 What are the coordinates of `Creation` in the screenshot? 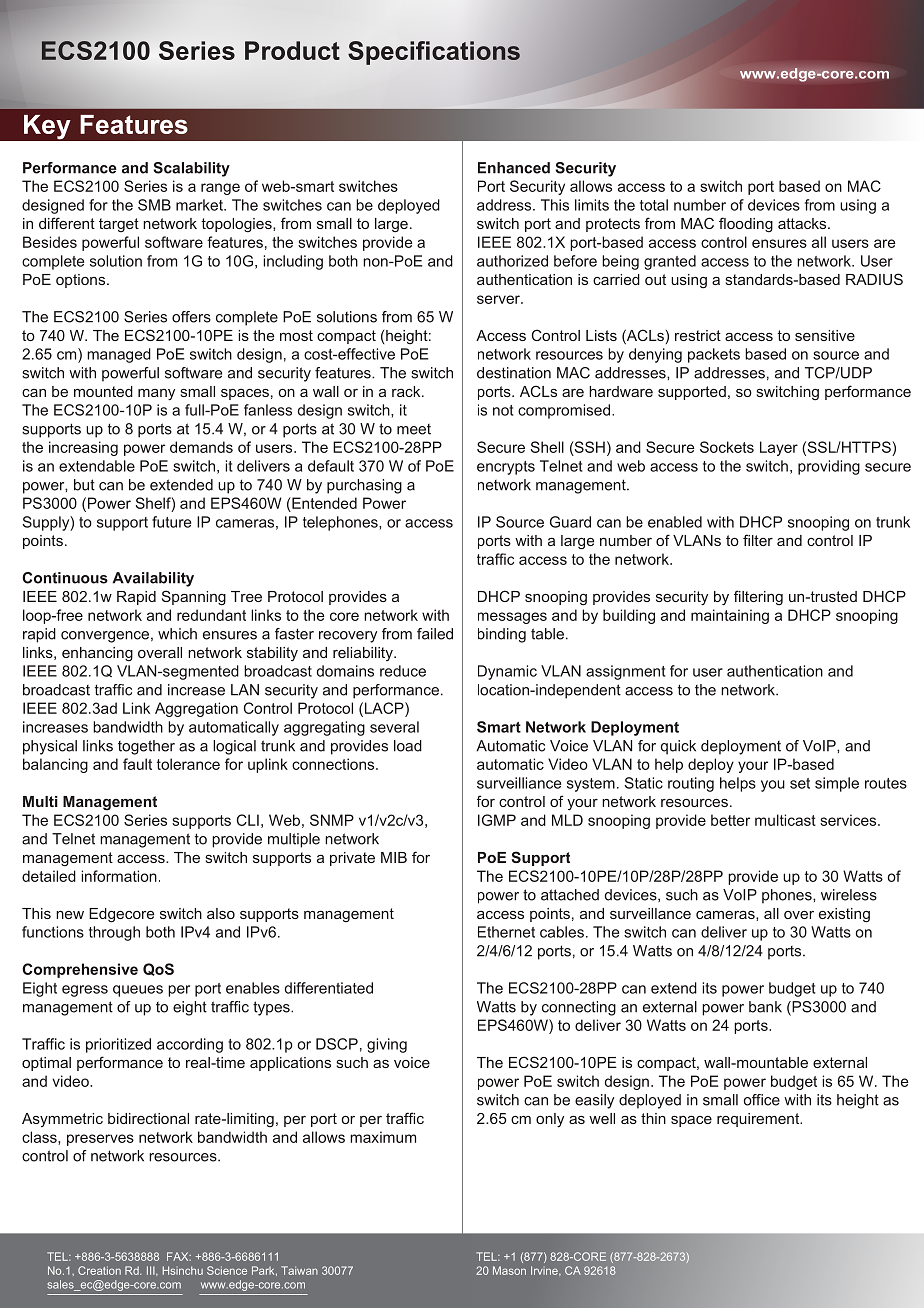 It's located at (99, 1270).
